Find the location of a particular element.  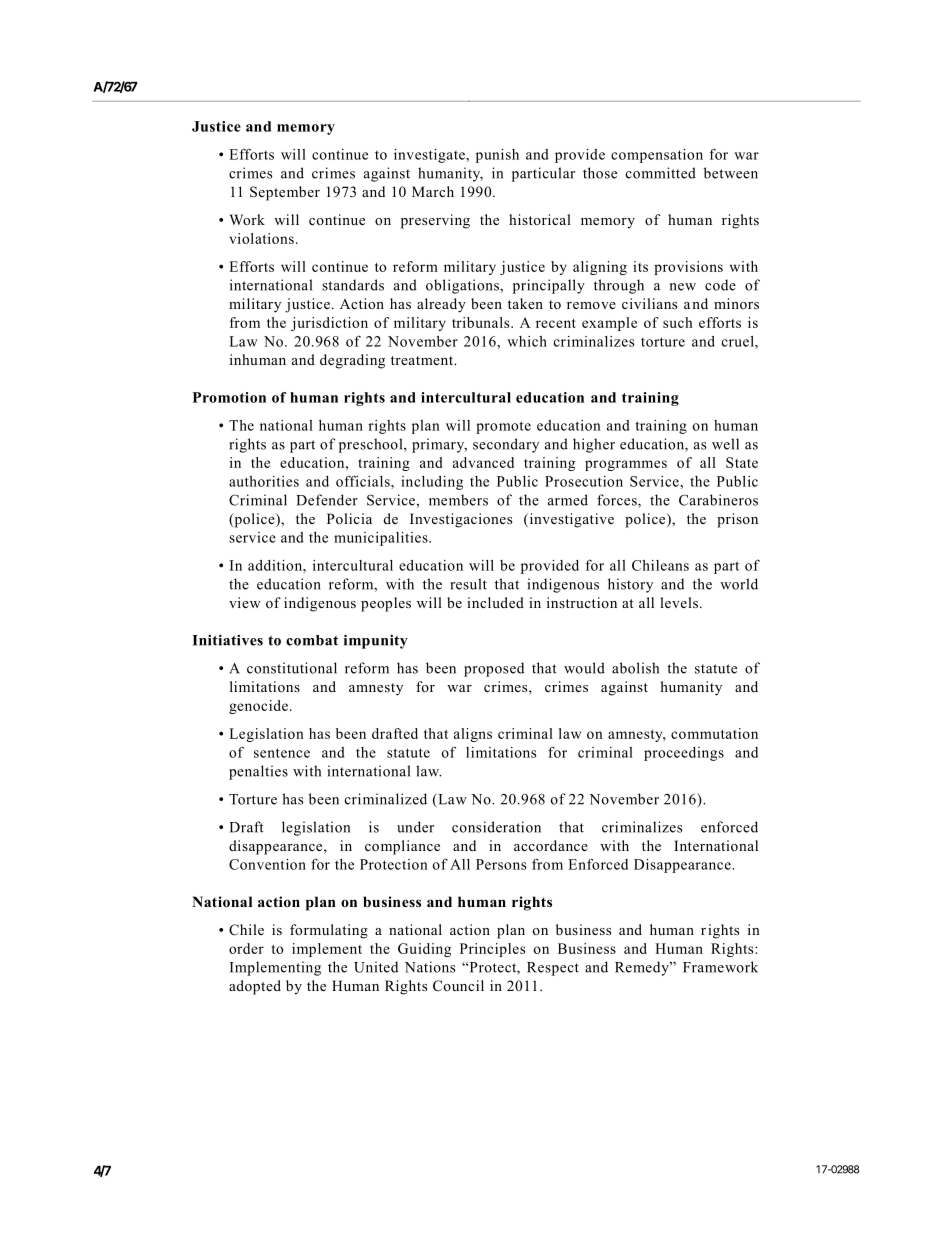

September is located at coordinates (285, 193).
